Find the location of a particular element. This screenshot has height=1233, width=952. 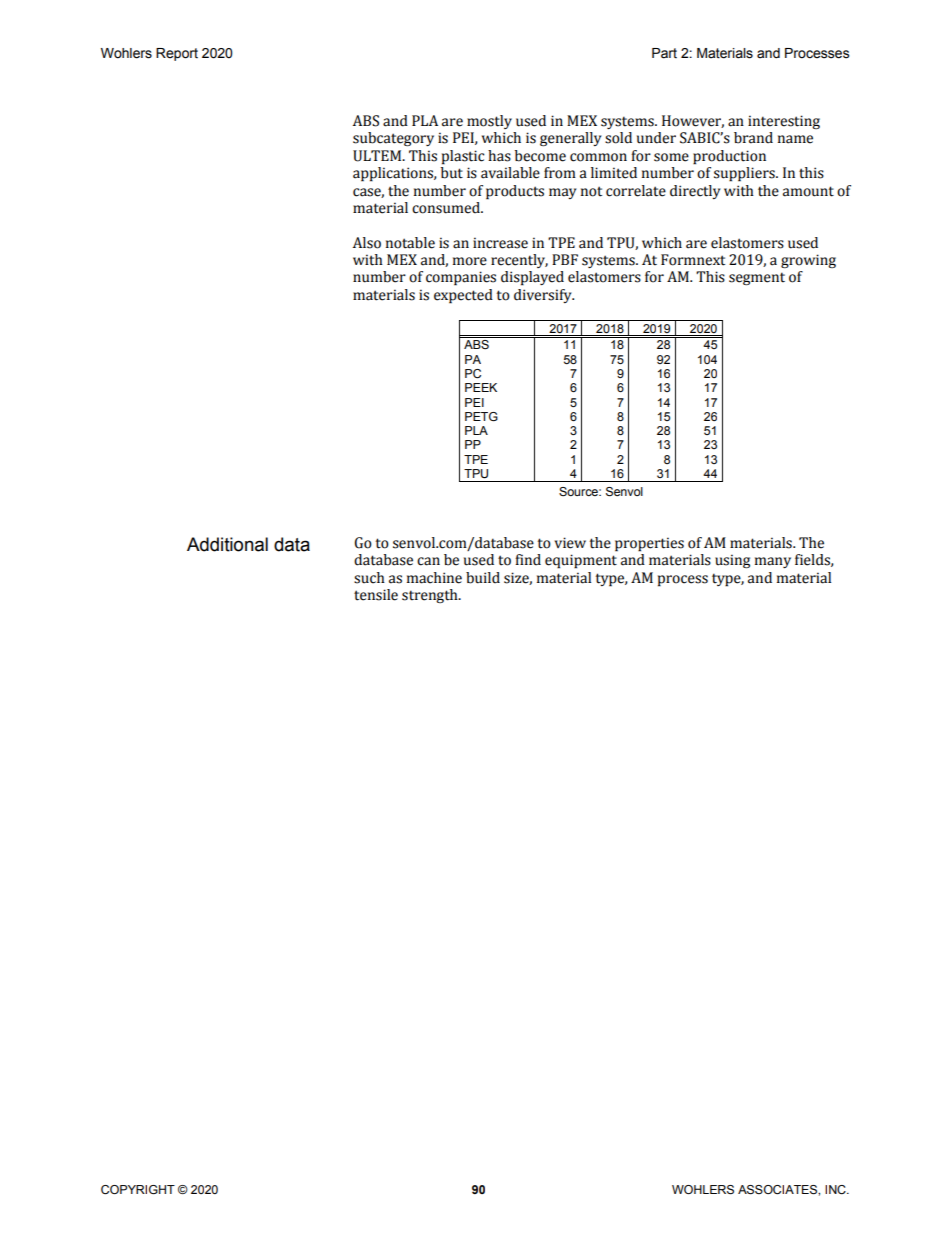

strength is located at coordinates (431, 596).
